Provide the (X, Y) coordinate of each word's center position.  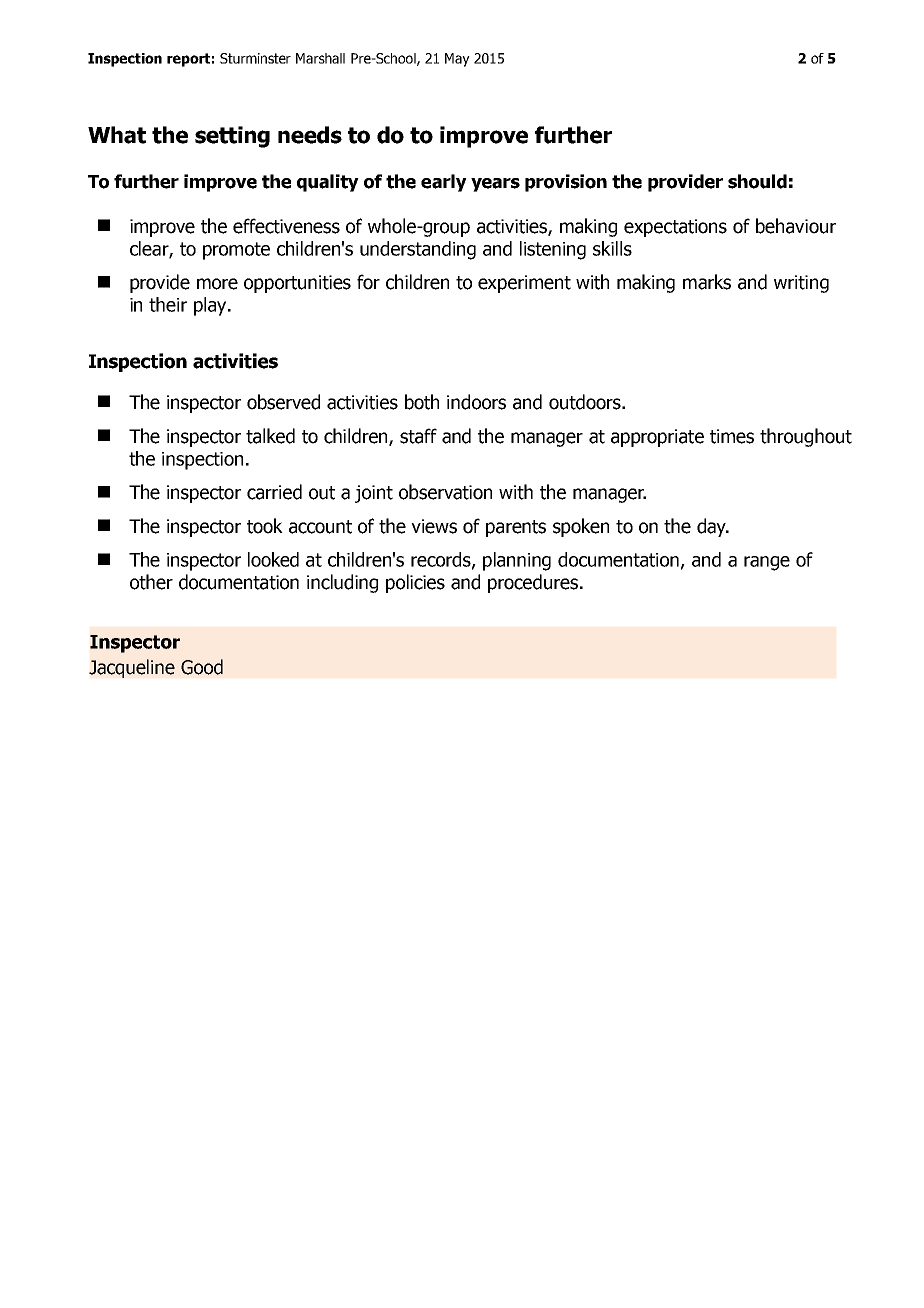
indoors (476, 402)
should (757, 181)
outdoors (586, 402)
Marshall (320, 58)
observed (283, 402)
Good (202, 667)
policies (415, 583)
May (457, 60)
